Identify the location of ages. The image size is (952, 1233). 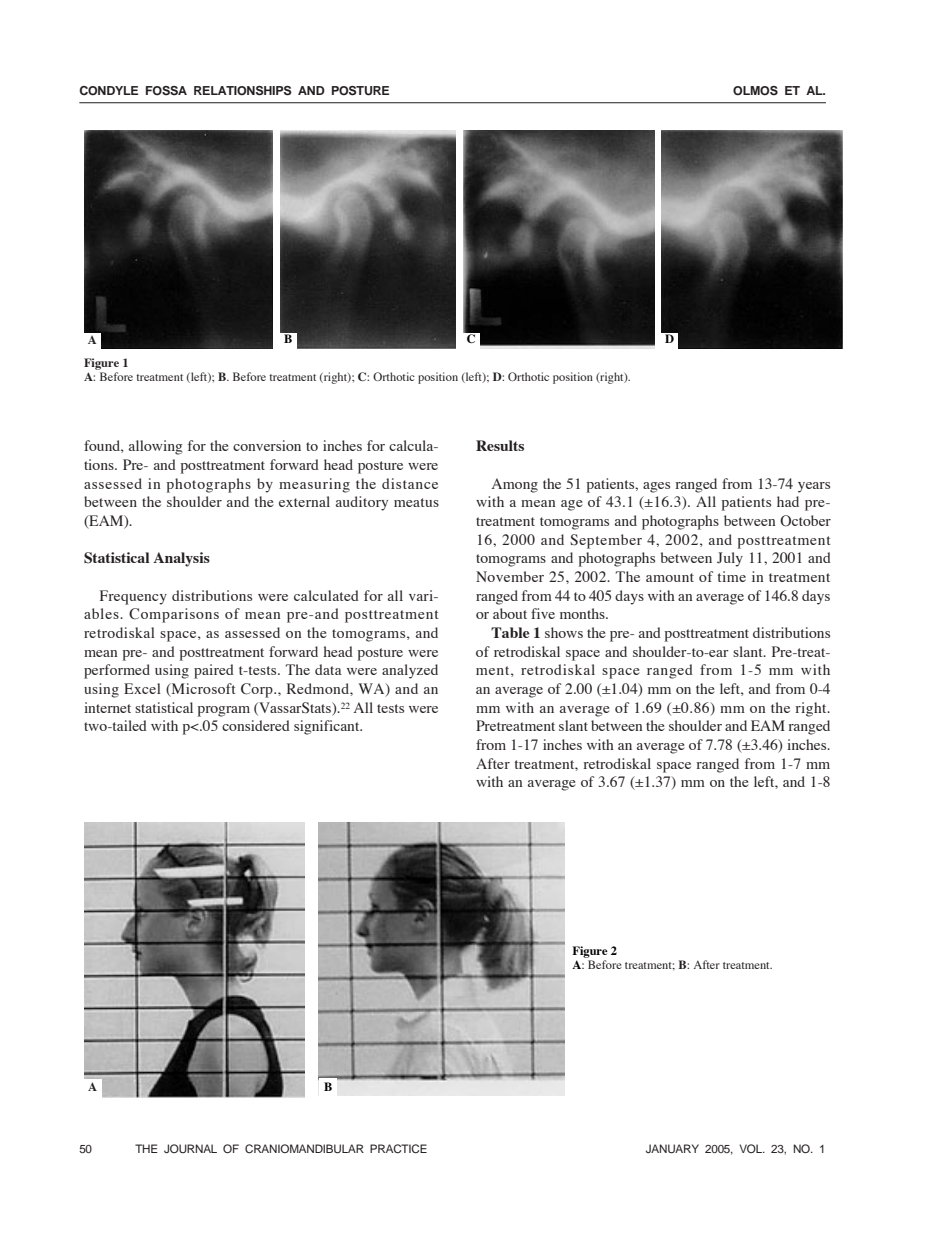
(656, 487).
